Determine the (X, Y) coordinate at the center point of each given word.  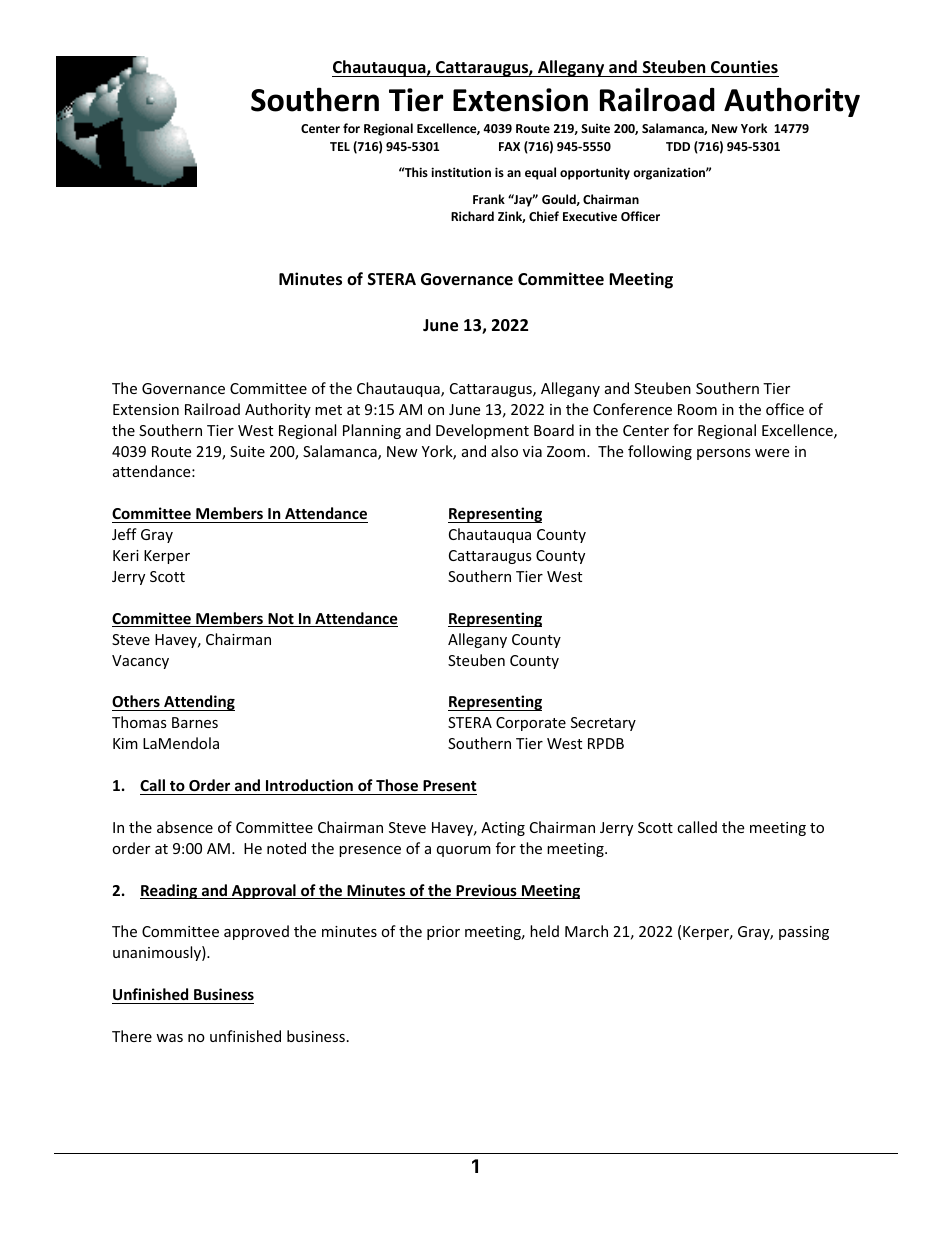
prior (443, 933)
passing (804, 933)
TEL (340, 146)
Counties (744, 67)
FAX (509, 146)
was (169, 1038)
